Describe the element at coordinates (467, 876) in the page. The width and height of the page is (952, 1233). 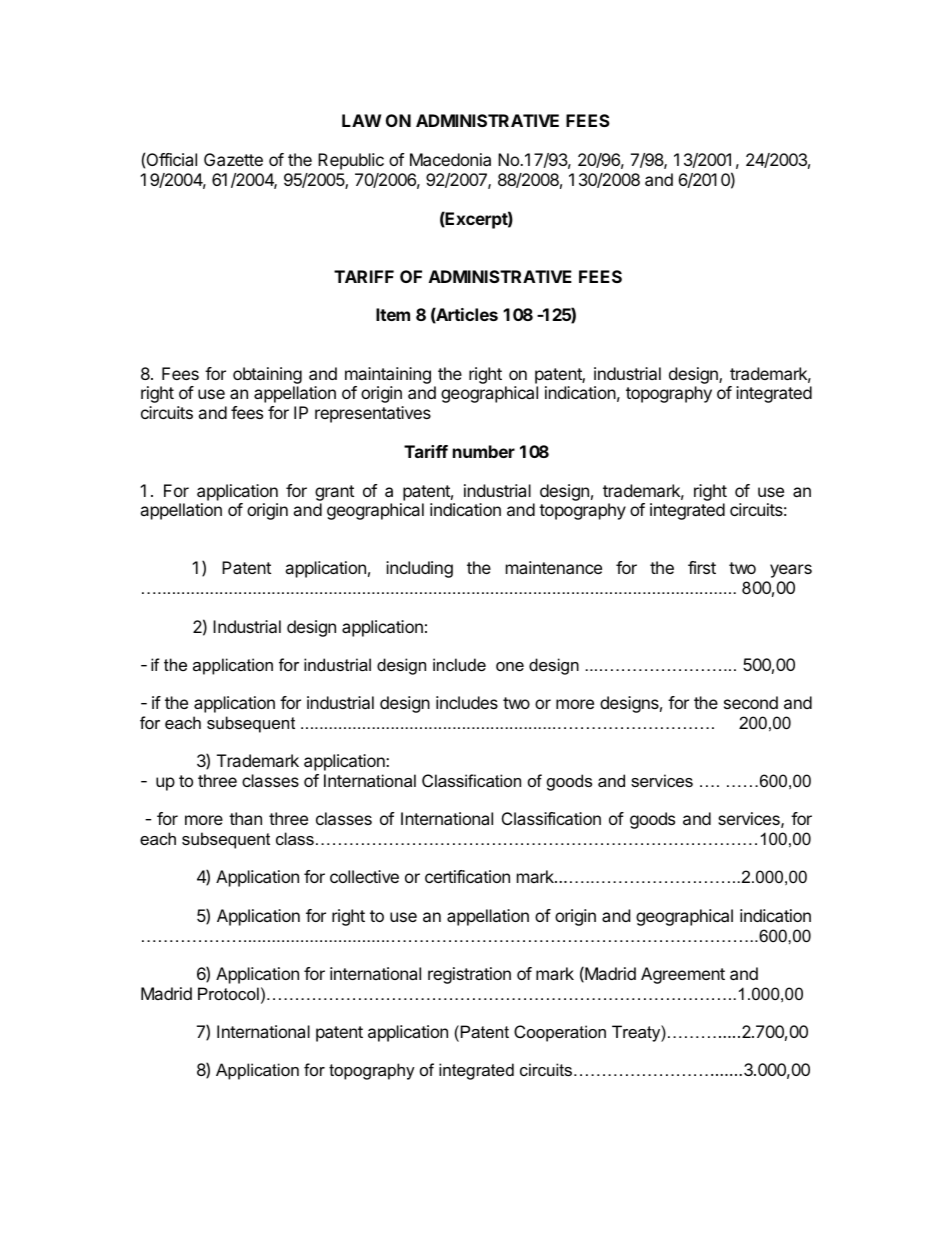
I see `certification` at that location.
